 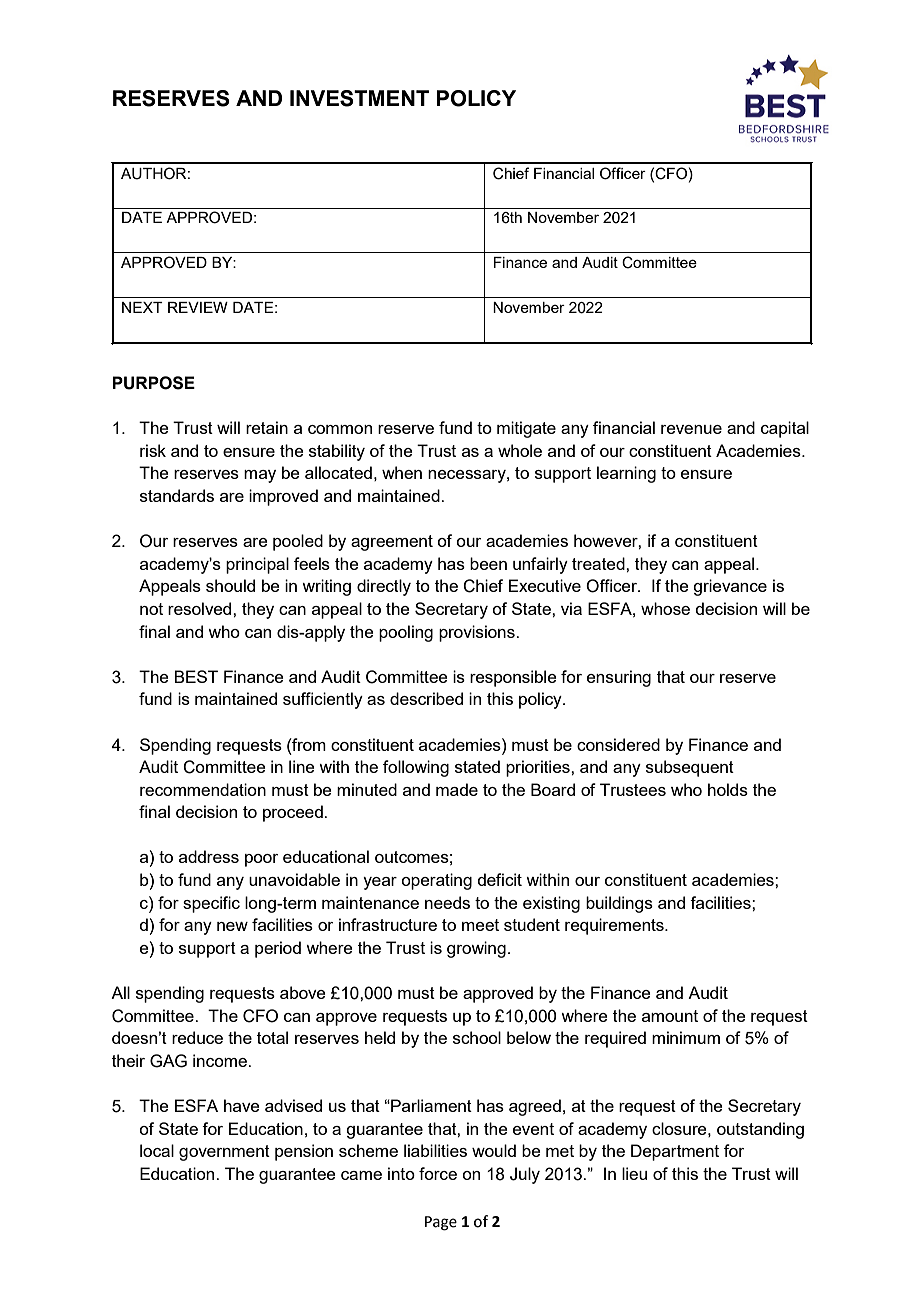 What do you see at coordinates (198, 307) in the document?
I see `REVIEW` at bounding box center [198, 307].
